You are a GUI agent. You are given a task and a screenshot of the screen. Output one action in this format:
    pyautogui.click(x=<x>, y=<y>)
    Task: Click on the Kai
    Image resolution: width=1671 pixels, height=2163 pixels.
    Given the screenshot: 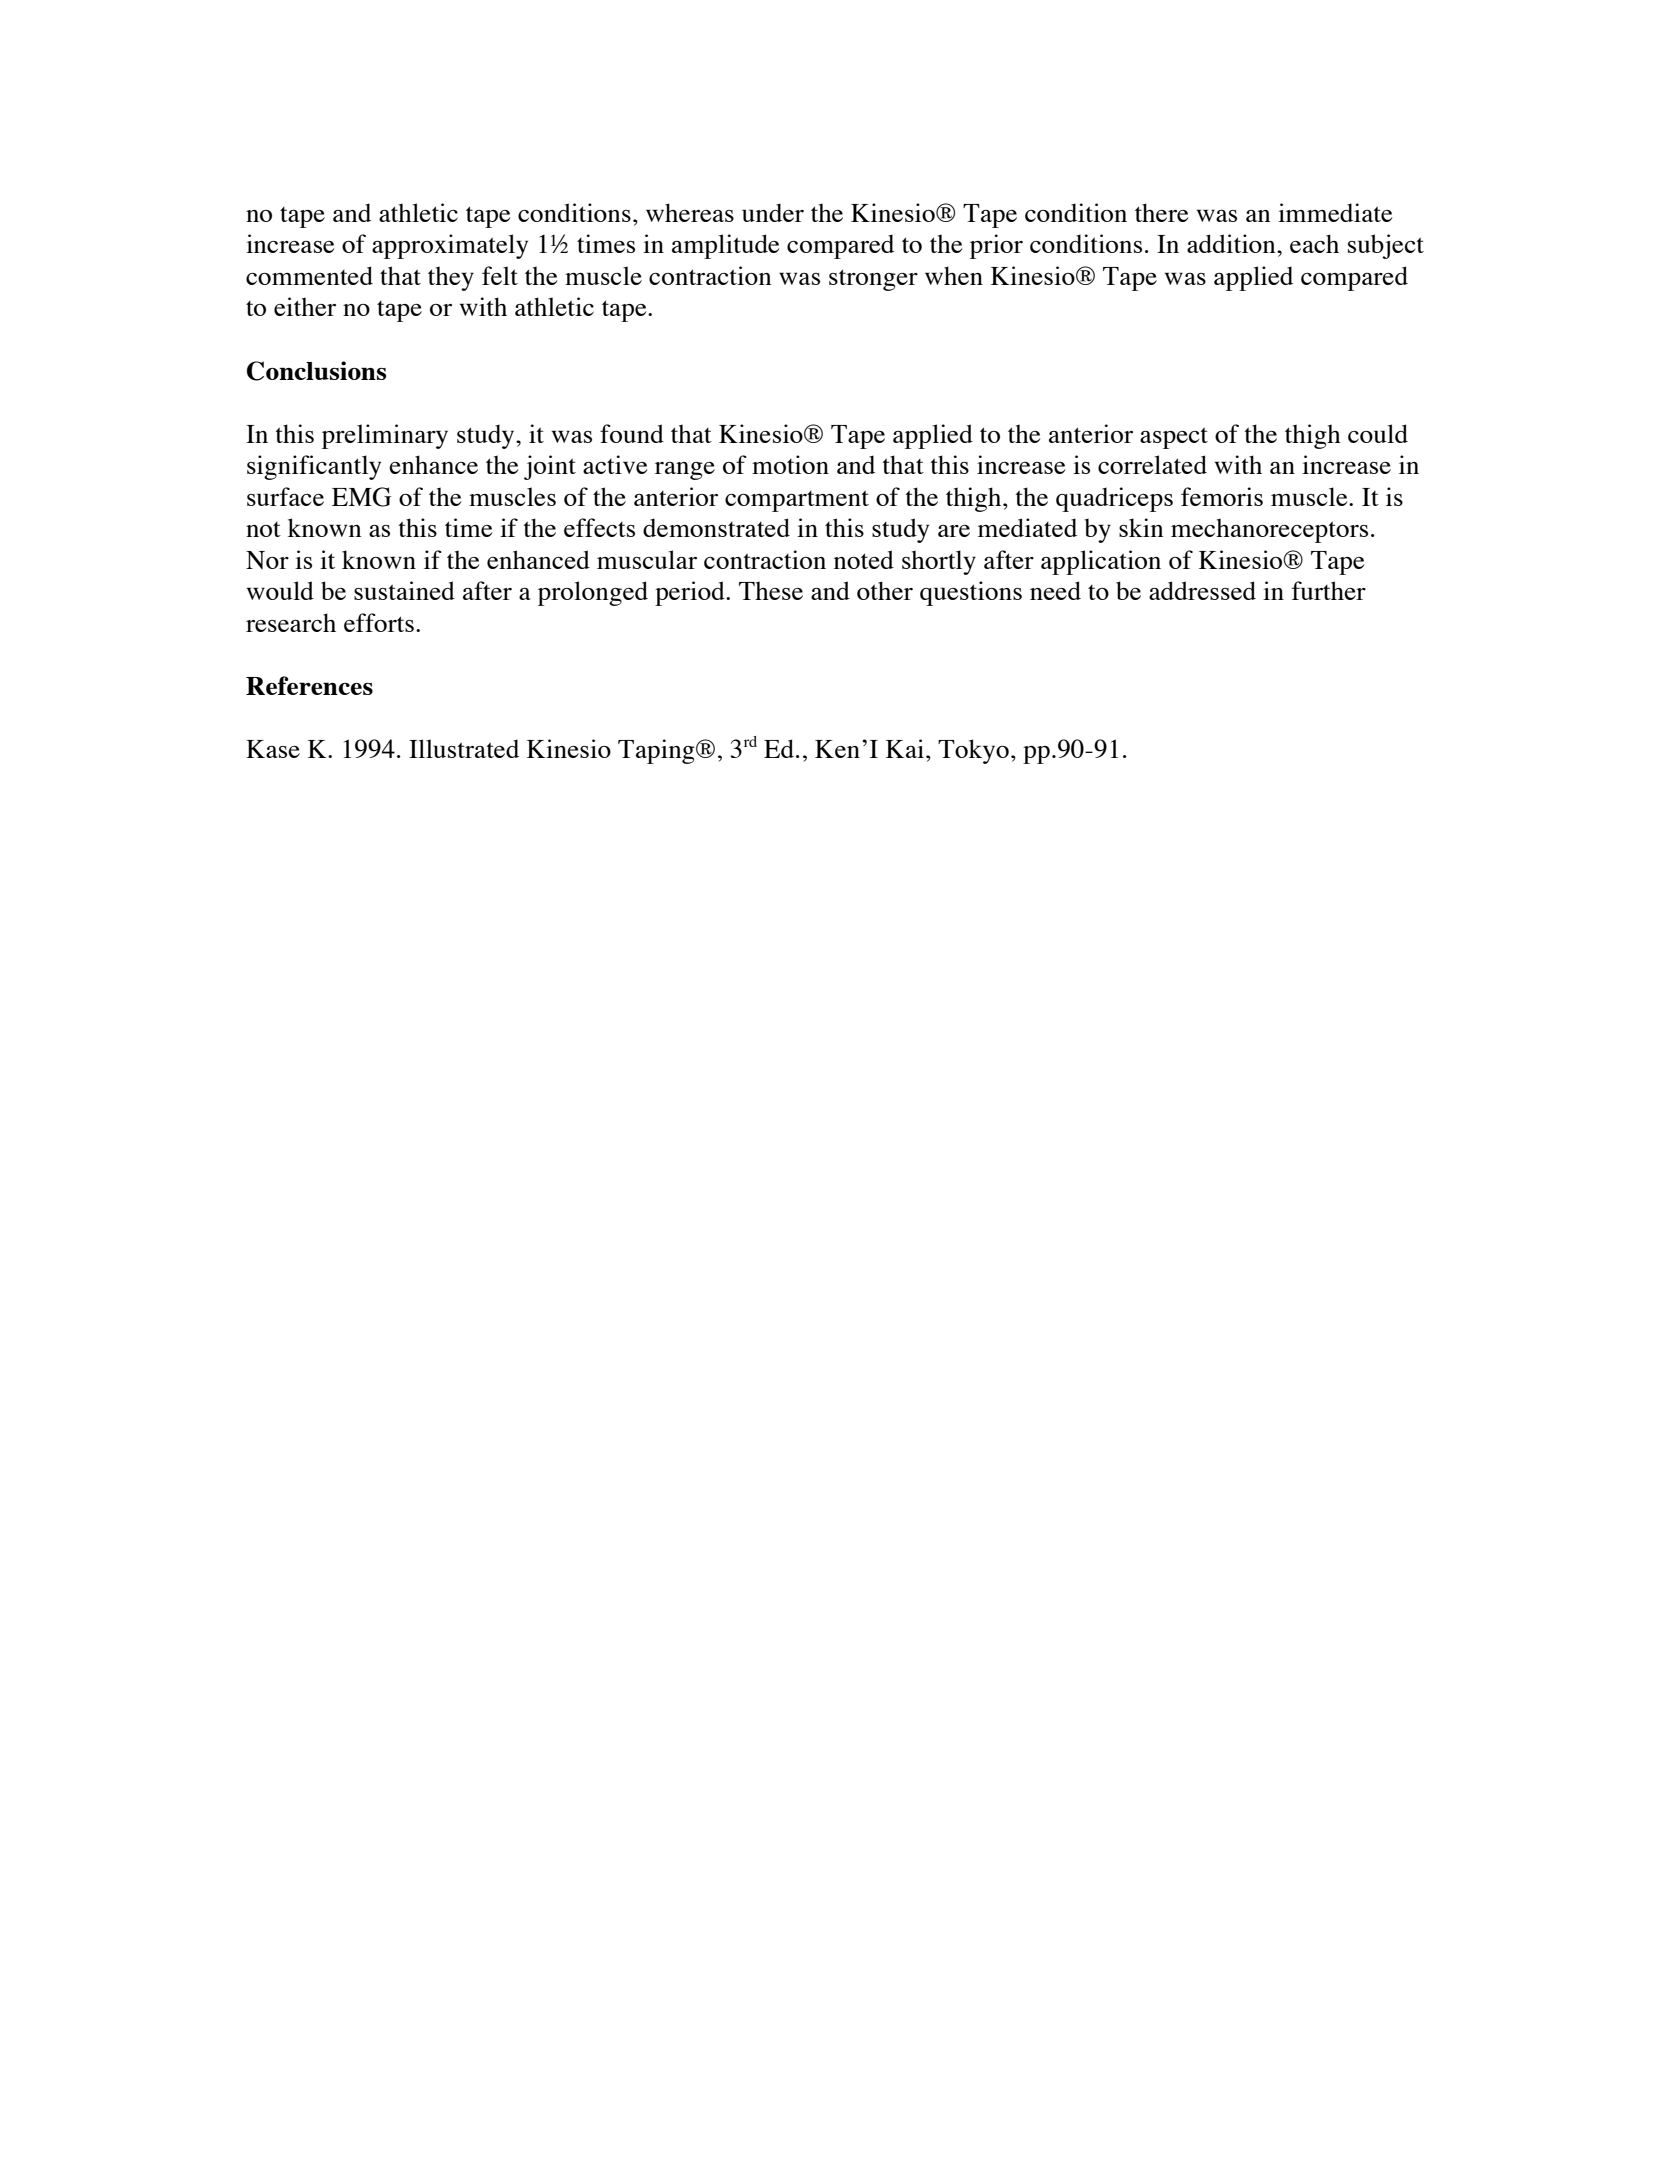 What is the action you would take?
    pyautogui.click(x=906, y=748)
